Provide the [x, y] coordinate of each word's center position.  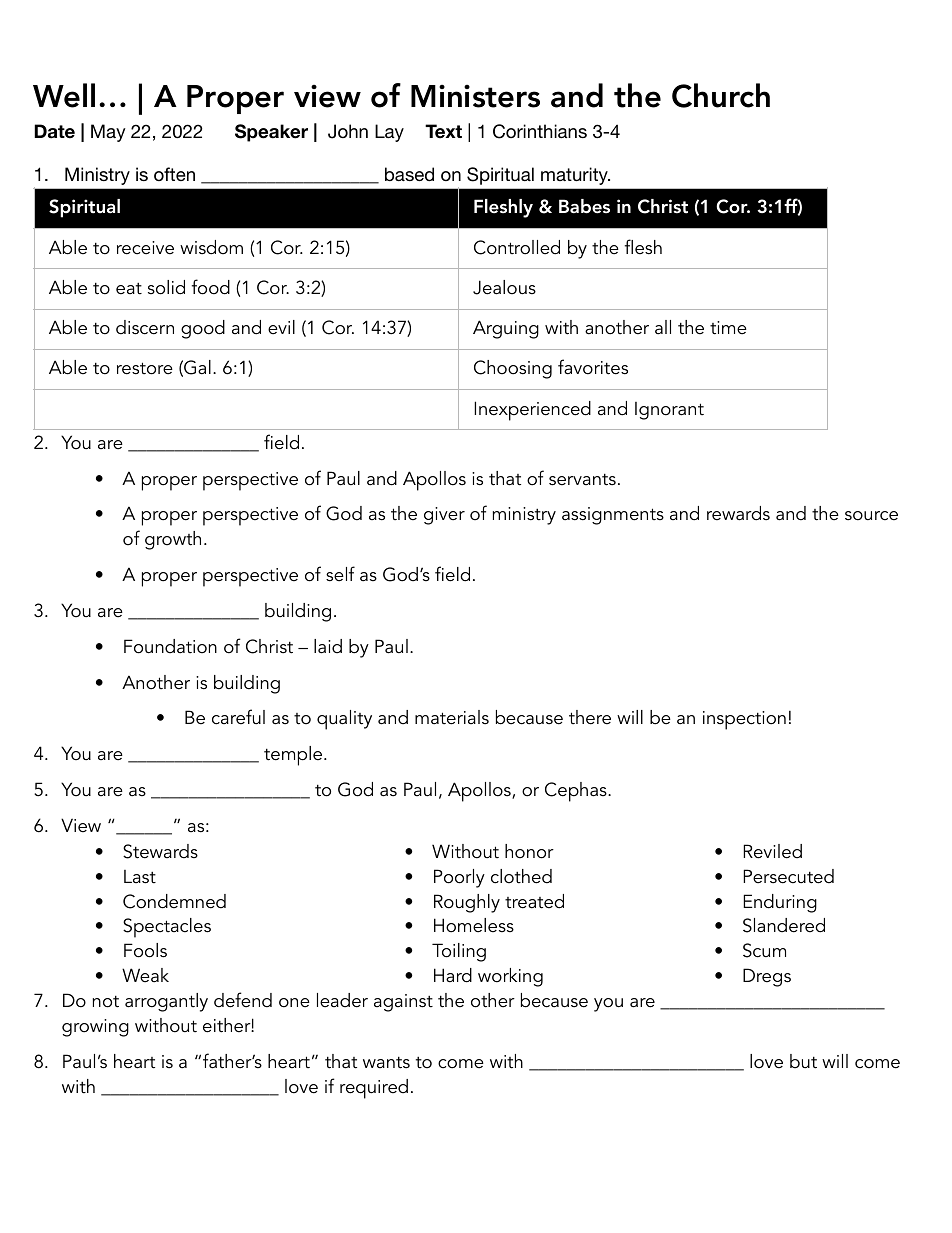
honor [529, 851]
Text [443, 131]
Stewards [160, 851]
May [108, 133]
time [728, 328]
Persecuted [788, 876]
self [340, 574]
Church [721, 95]
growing [95, 1028]
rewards [738, 513]
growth [173, 540]
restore [145, 368]
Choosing [513, 369]
